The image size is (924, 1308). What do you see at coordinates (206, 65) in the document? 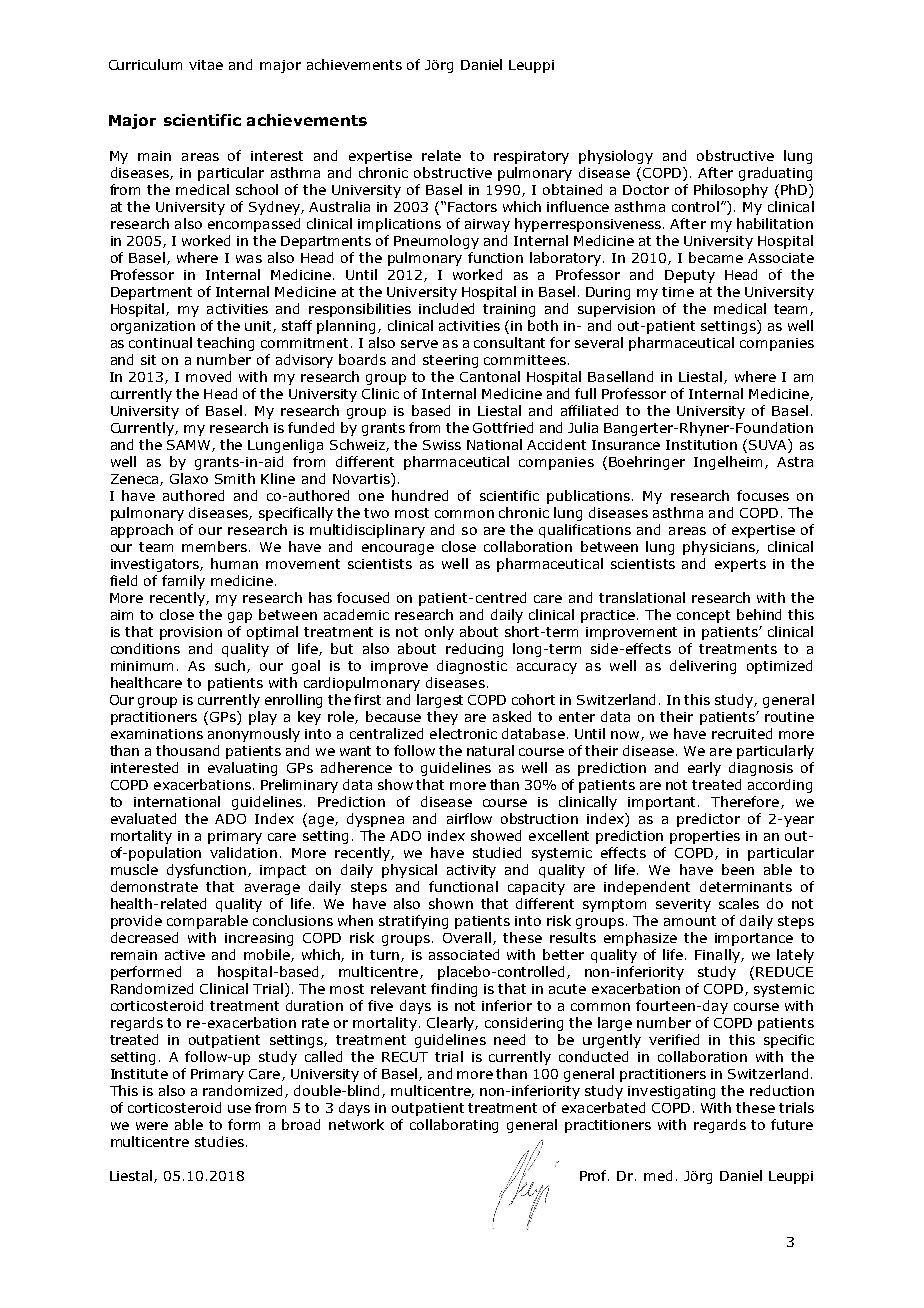
I see `vitae` at bounding box center [206, 65].
